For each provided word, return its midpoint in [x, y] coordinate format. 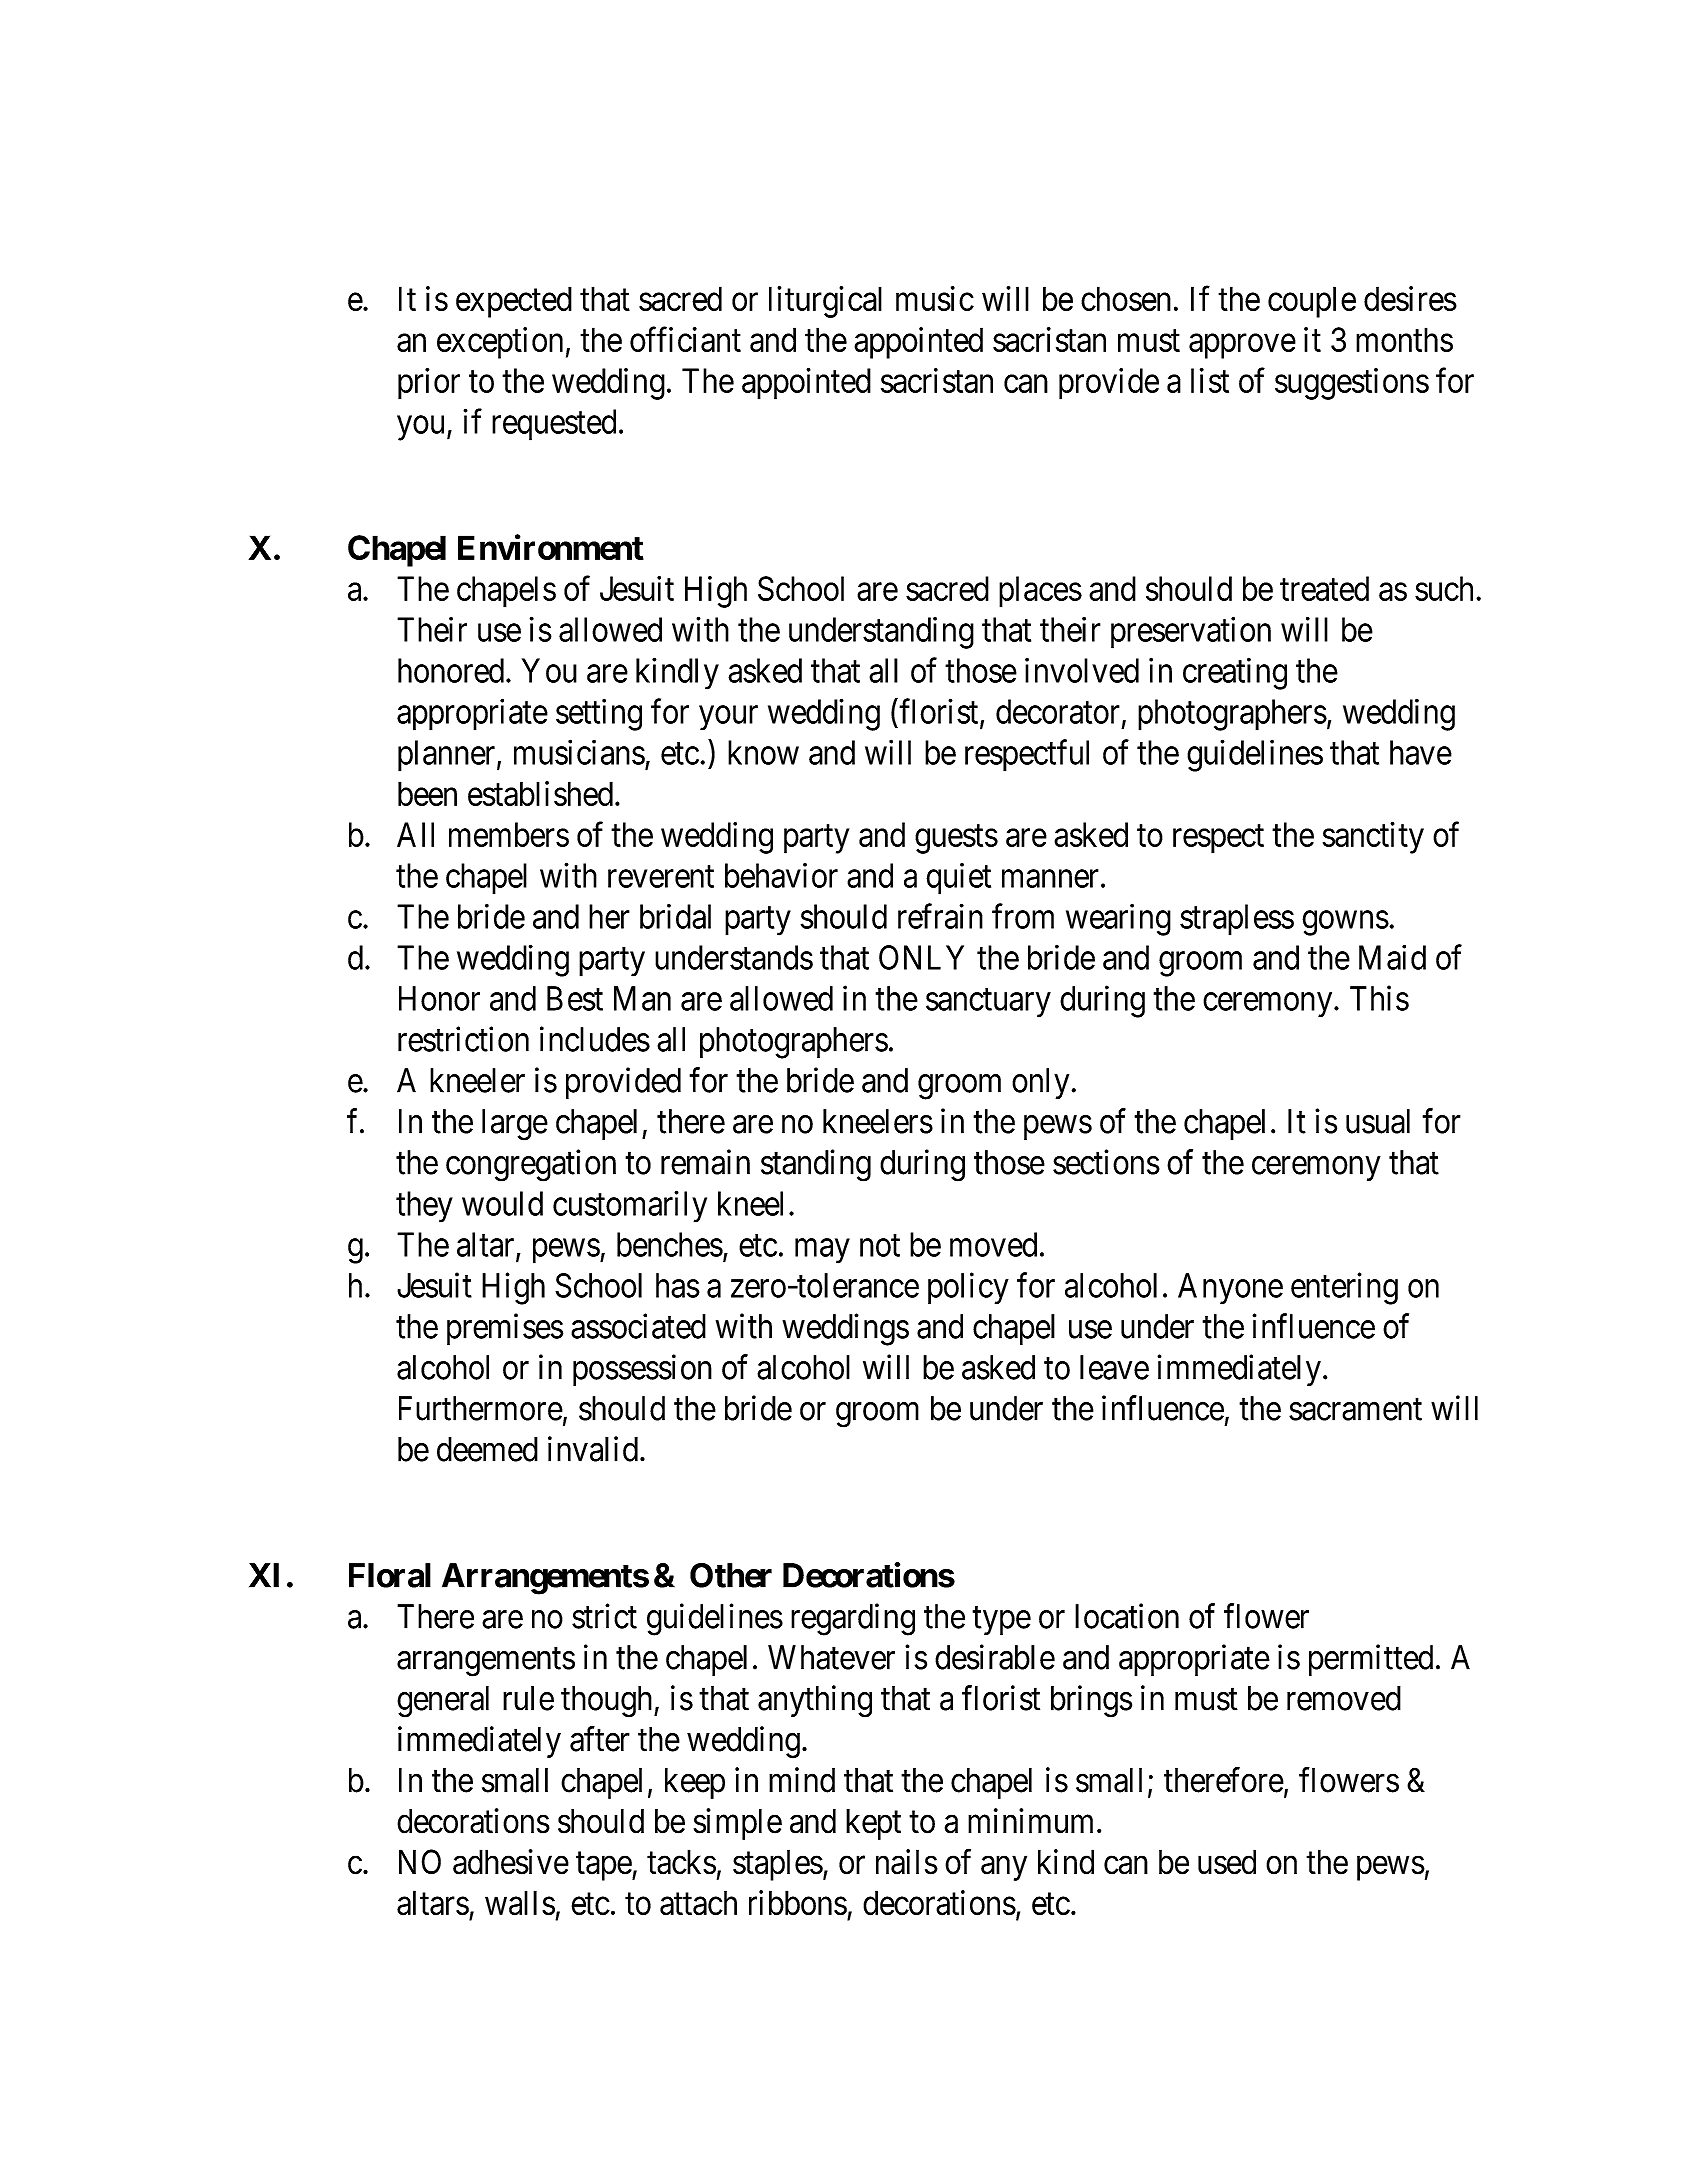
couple [1312, 302]
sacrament [1355, 1410]
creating [1235, 673]
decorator [1058, 711]
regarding [853, 1619]
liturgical [825, 302]
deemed [487, 1449]
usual [1378, 1121]
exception [500, 343]
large [515, 1125]
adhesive [511, 1862]
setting [599, 714]
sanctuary [988, 1003]
